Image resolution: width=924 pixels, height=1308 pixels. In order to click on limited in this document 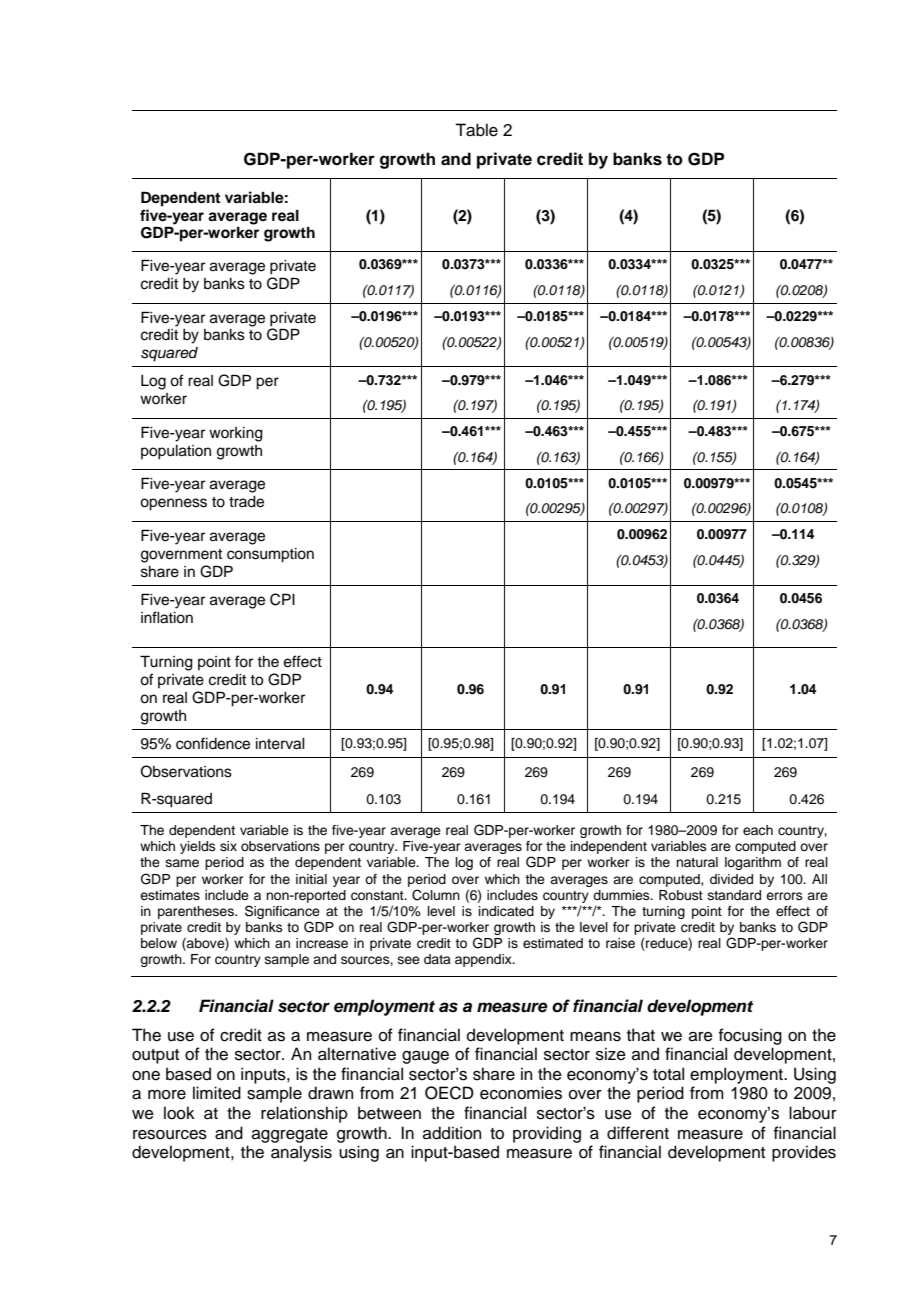, I will do `click(217, 1093)`.
